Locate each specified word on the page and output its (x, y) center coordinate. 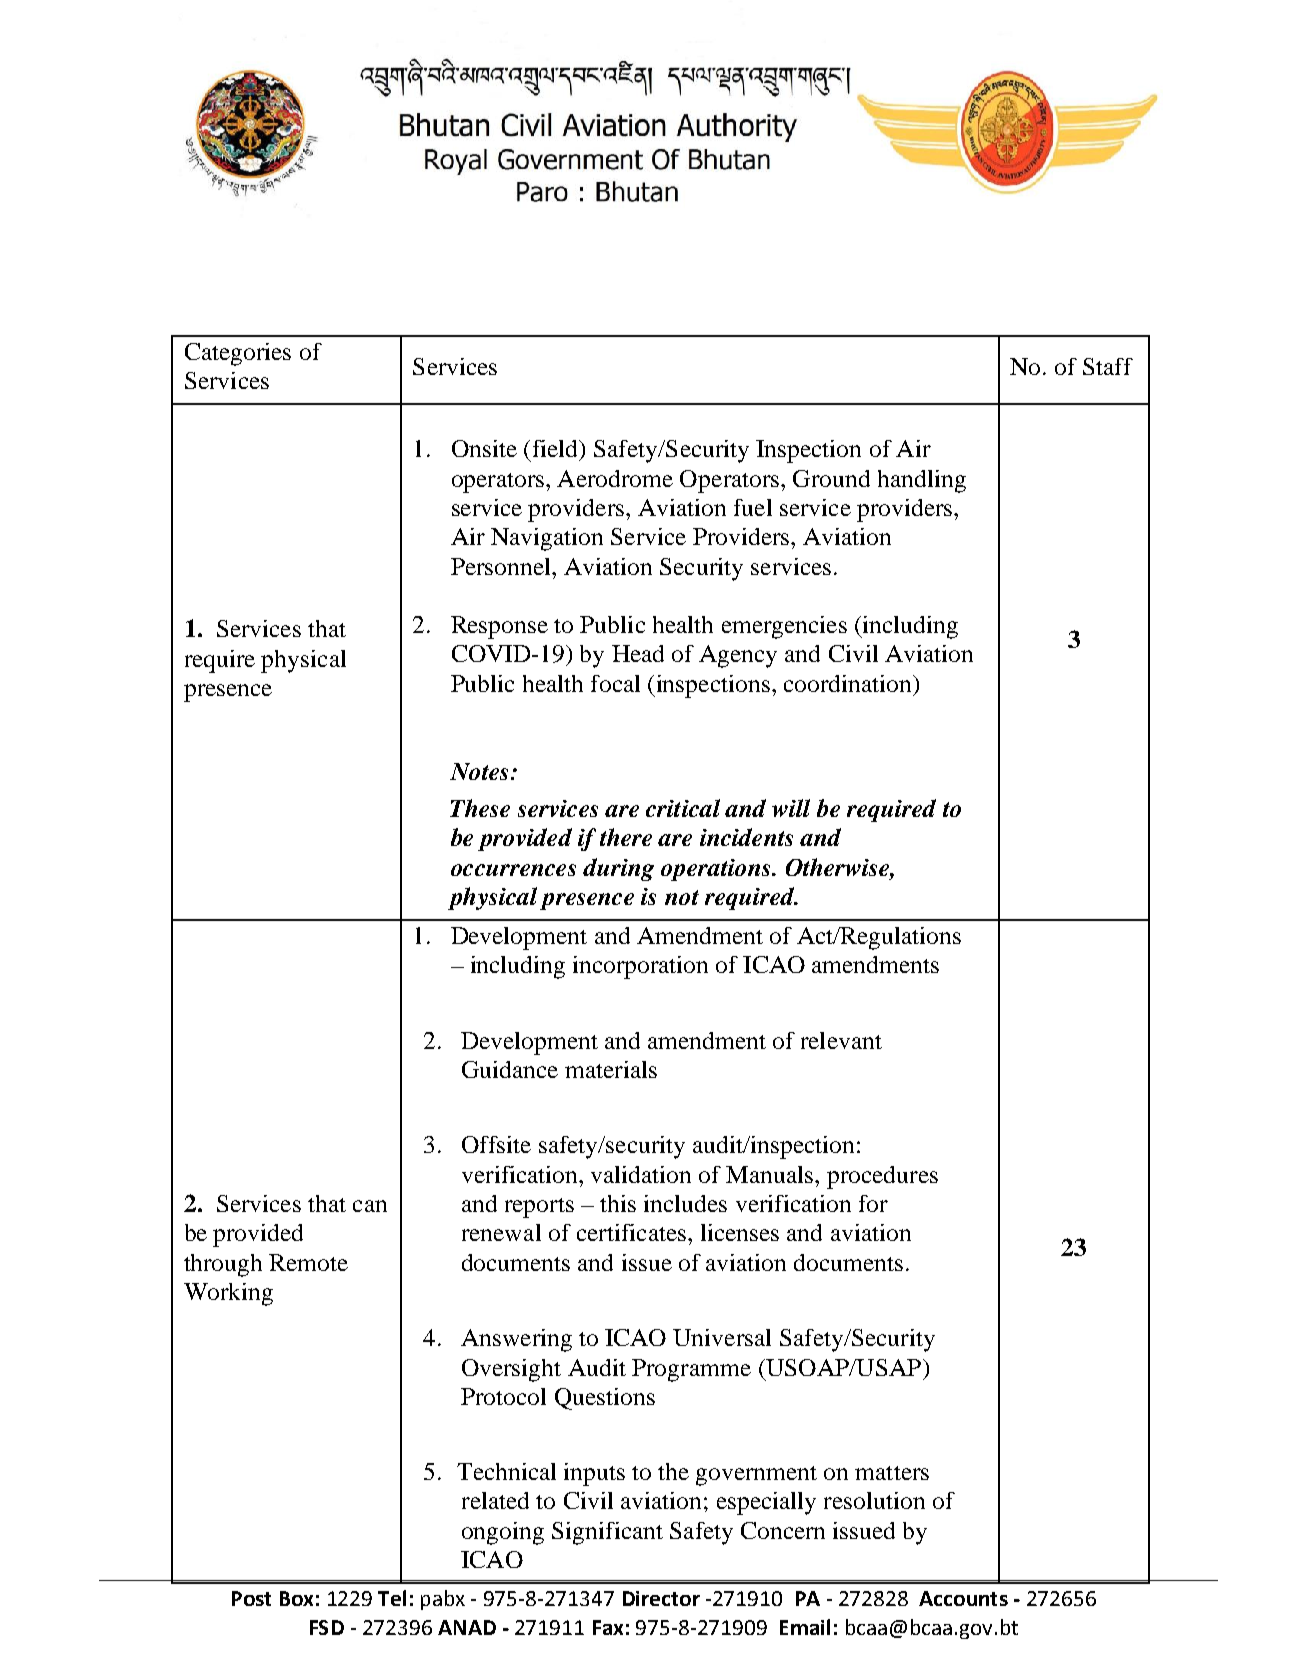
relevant (841, 1040)
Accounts (963, 1598)
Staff (1108, 366)
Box (296, 1598)
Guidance (510, 1069)
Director (661, 1598)
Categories (238, 354)
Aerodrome (615, 478)
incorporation (640, 967)
